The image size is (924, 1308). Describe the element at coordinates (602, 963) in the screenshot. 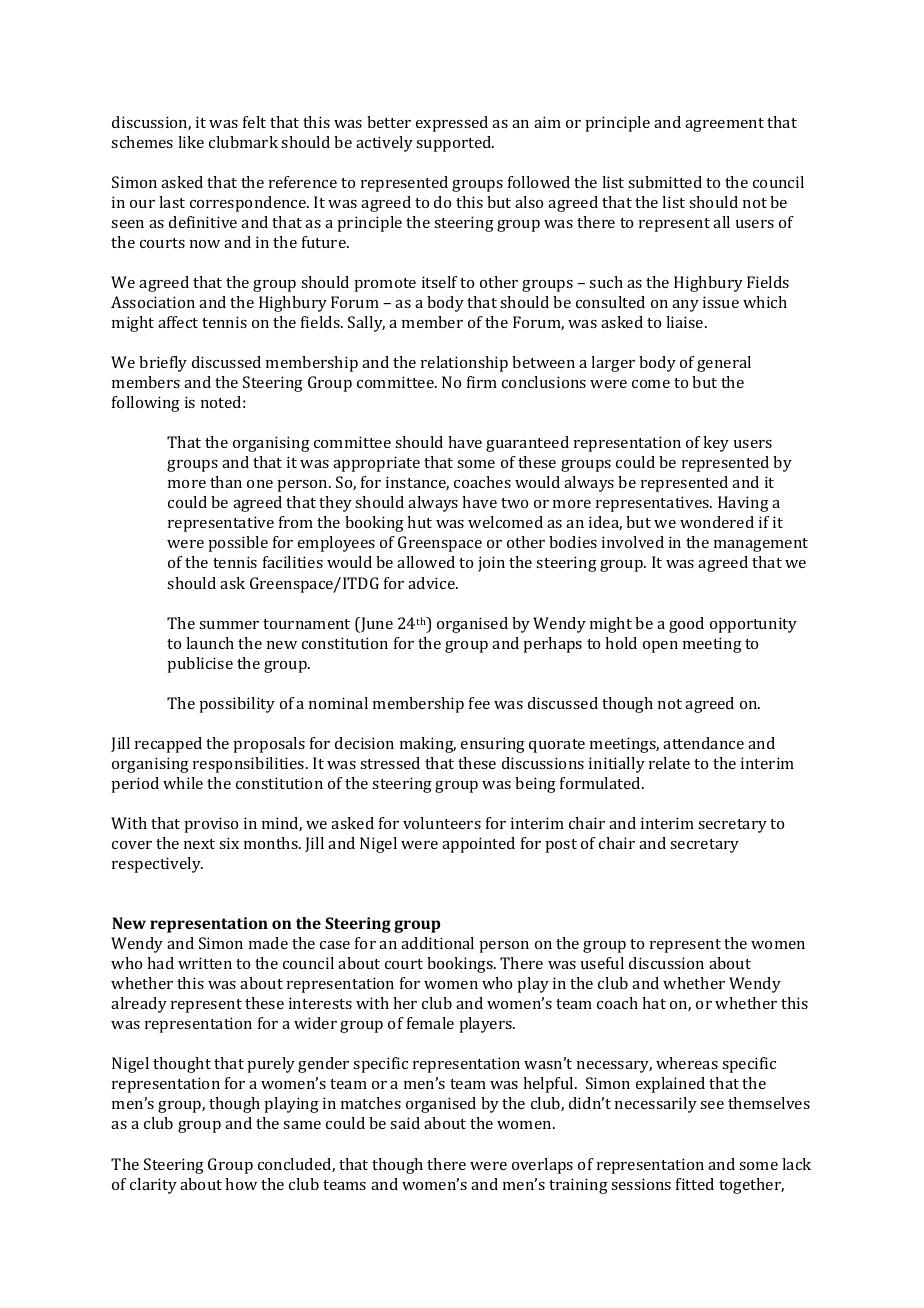

I see `useful` at that location.
